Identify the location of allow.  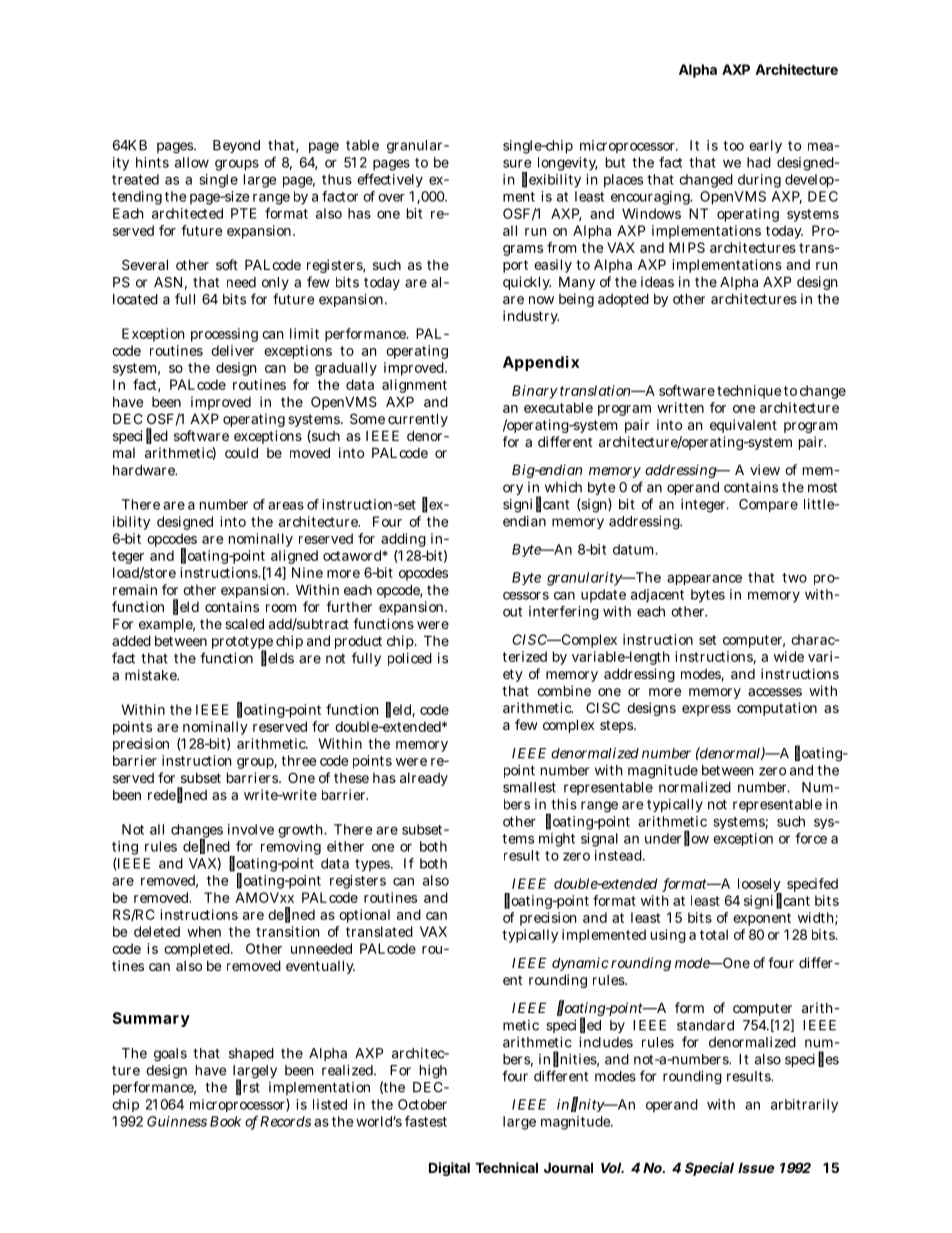
(192, 162).
